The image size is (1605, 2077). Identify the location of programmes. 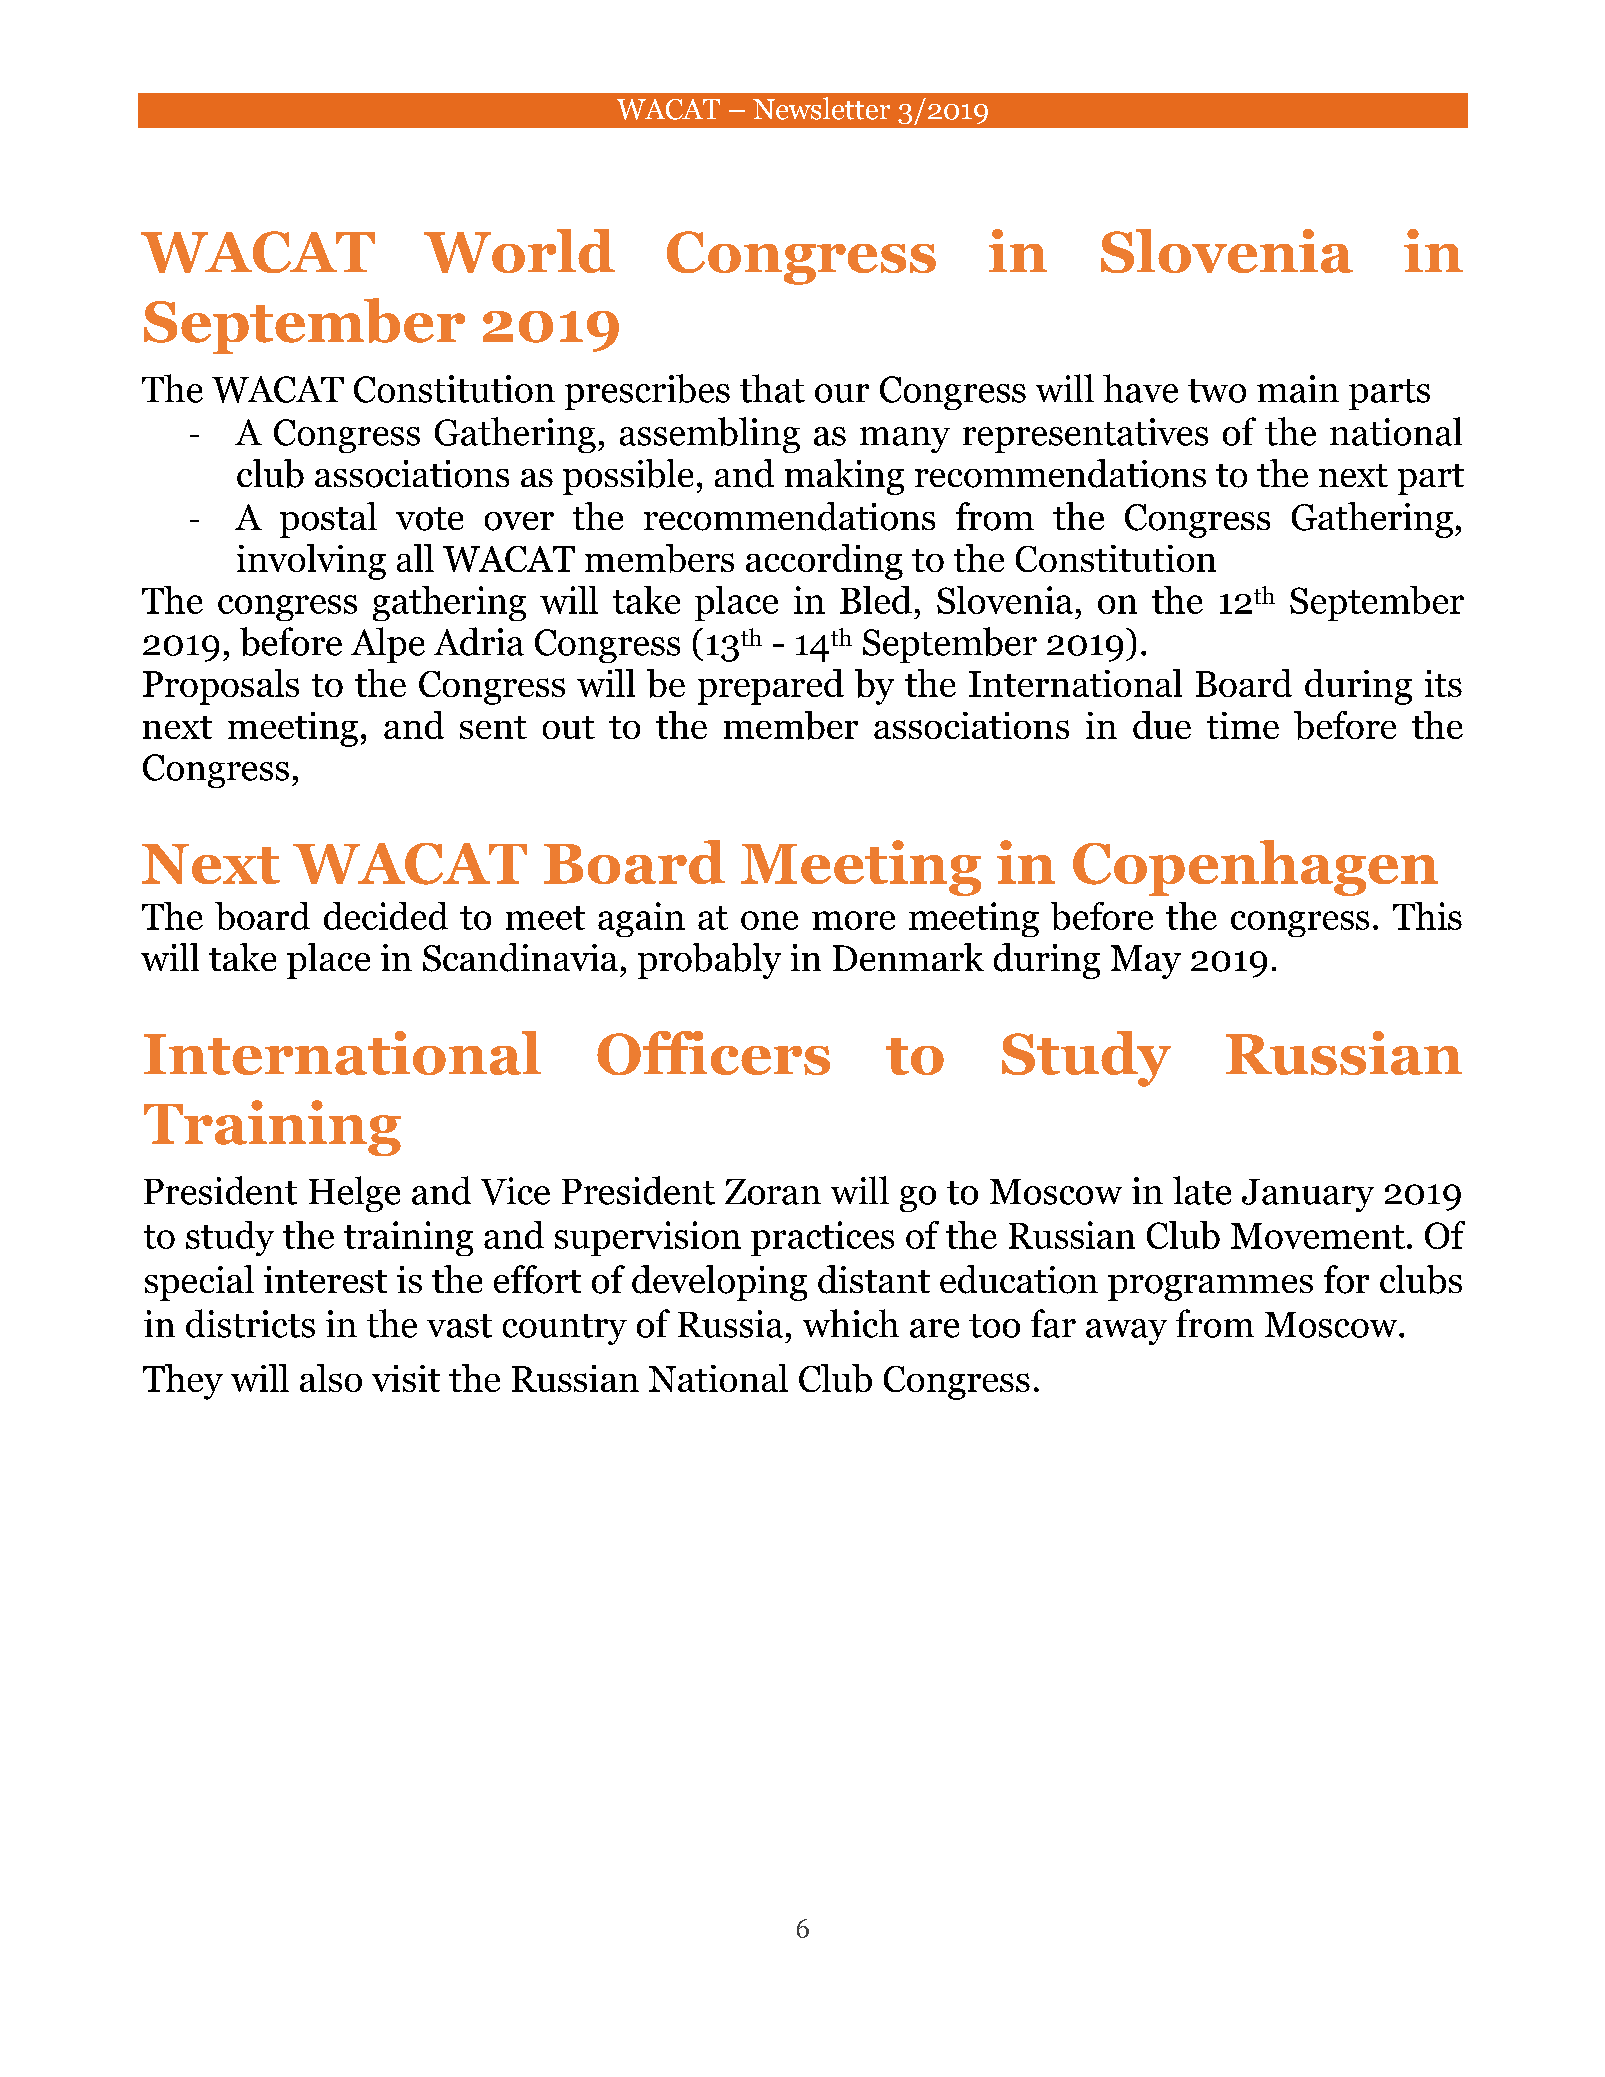
(1210, 1288).
